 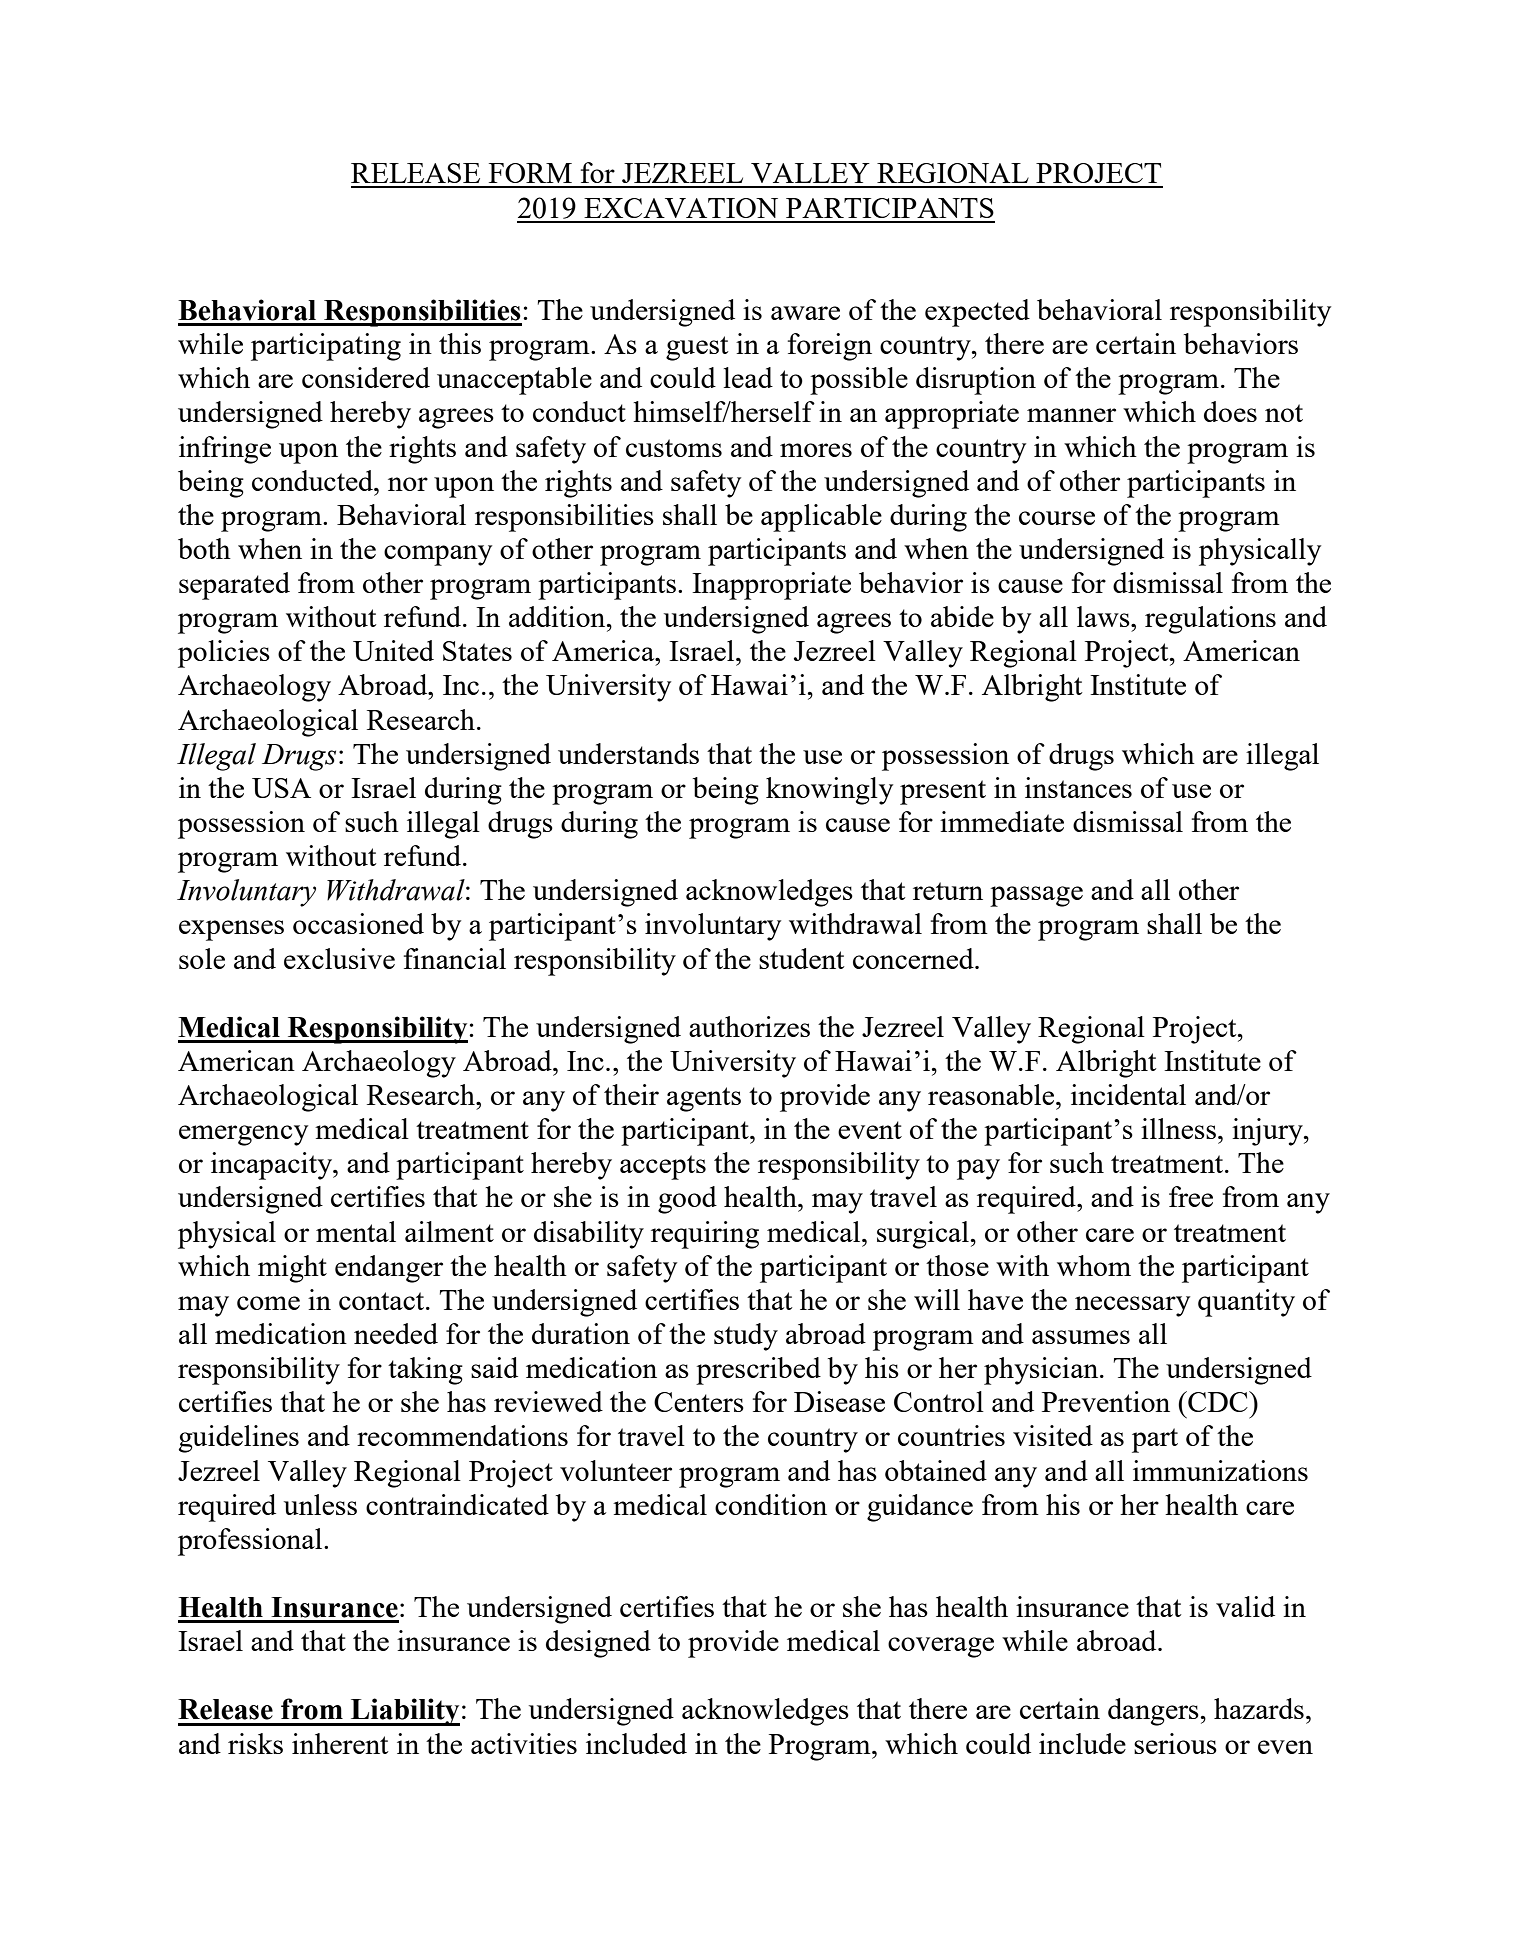 I want to click on student, so click(x=801, y=958).
